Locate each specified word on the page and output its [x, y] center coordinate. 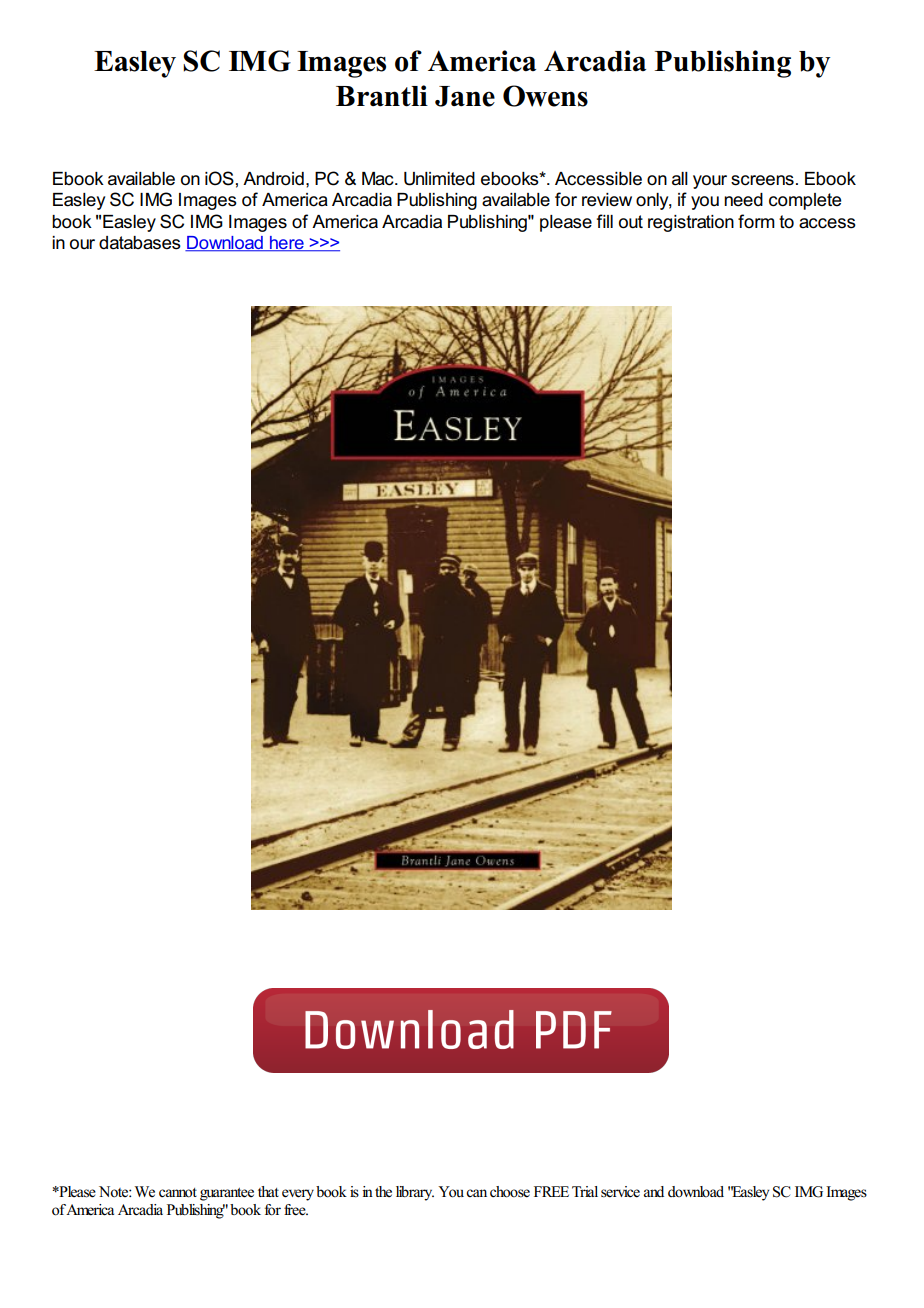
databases [140, 243]
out [631, 222]
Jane [465, 96]
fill [605, 221]
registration [691, 223]
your [710, 182]
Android [273, 179]
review [607, 200]
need [743, 200]
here [287, 244]
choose [510, 1192]
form [756, 221]
